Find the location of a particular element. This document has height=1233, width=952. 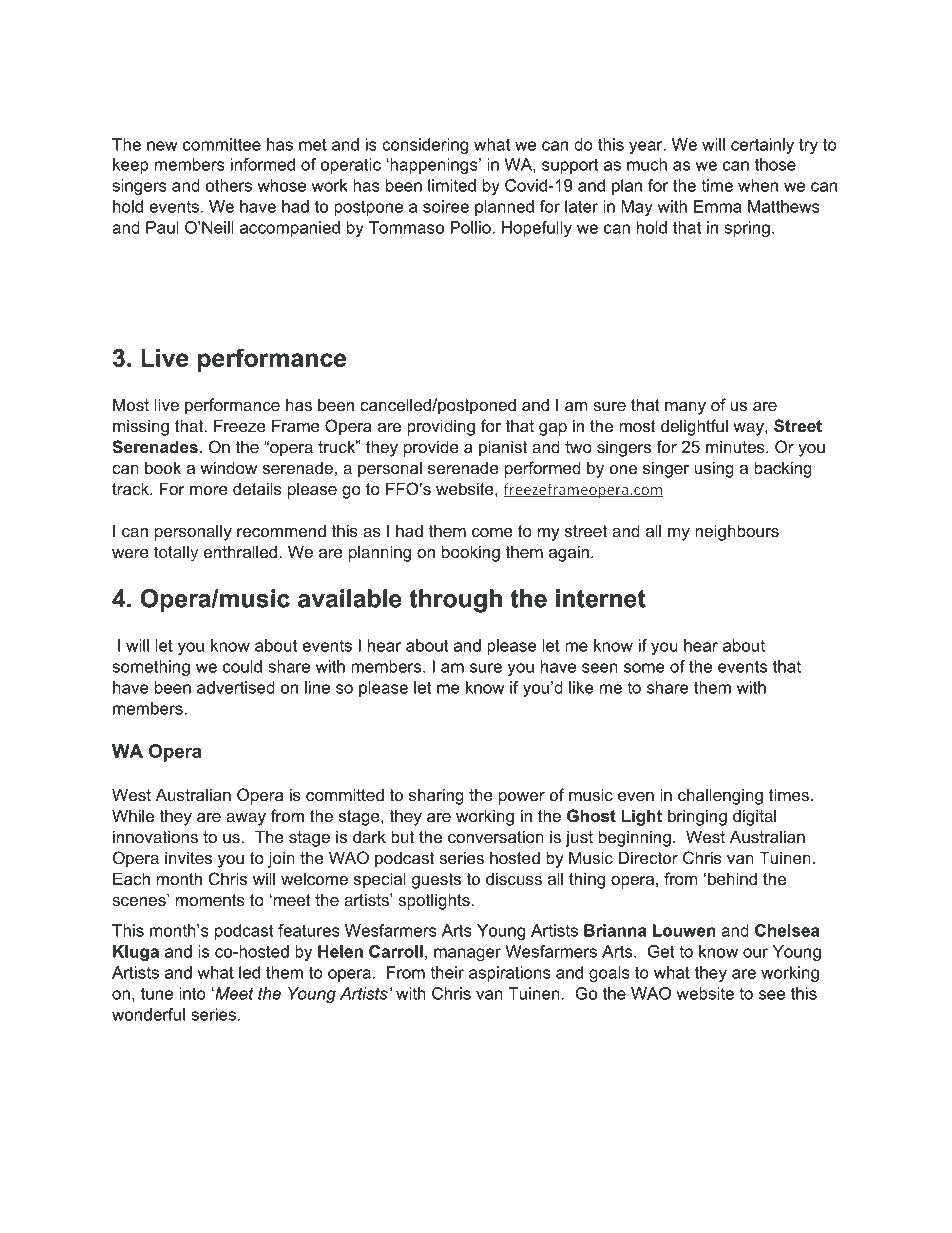

challenging is located at coordinates (720, 796).
